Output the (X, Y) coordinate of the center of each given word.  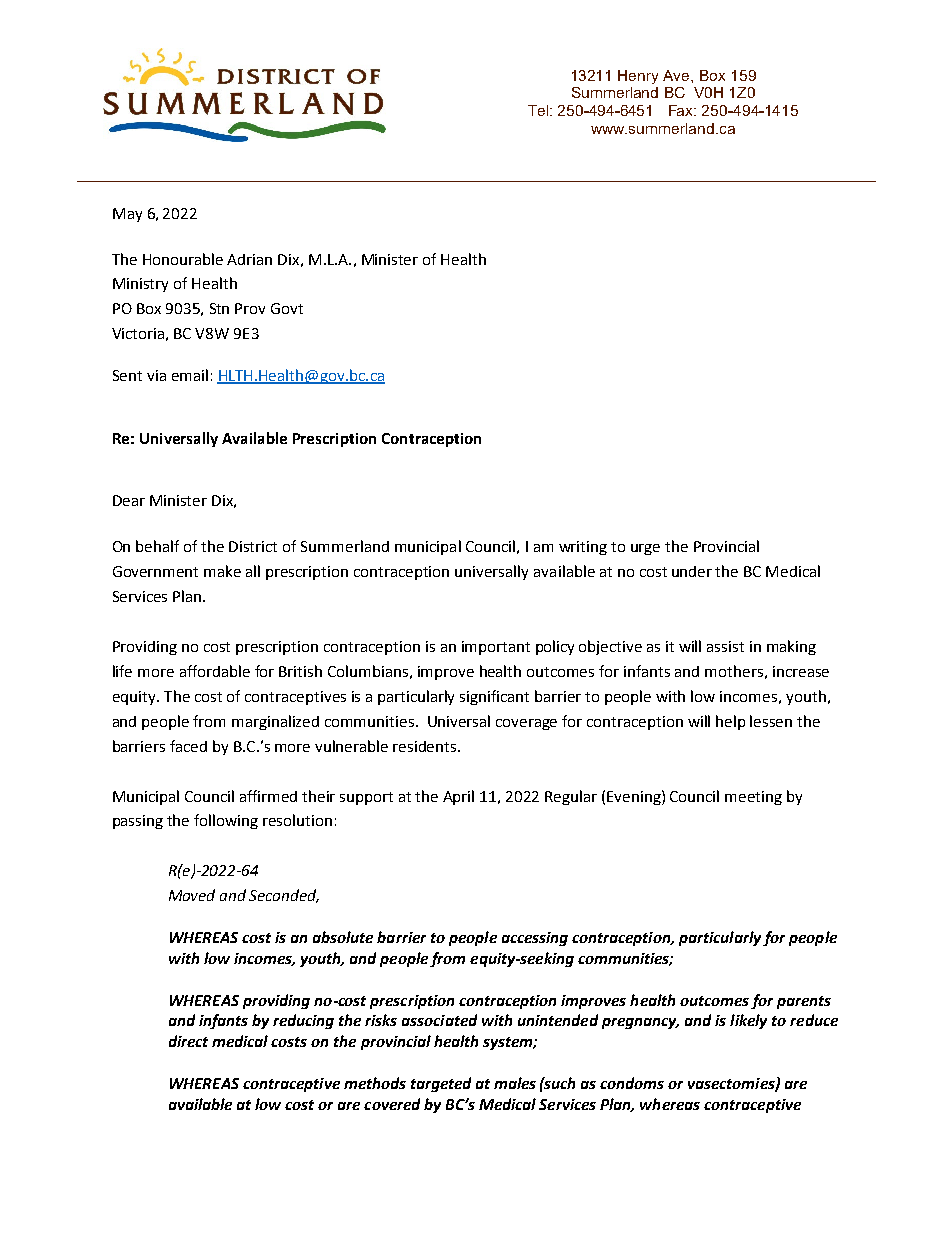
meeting (753, 798)
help (730, 722)
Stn (219, 308)
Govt (287, 308)
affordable (215, 671)
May (127, 215)
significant (494, 697)
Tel (539, 110)
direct (188, 1041)
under (692, 571)
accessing (535, 939)
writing (583, 548)
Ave (677, 75)
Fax (682, 110)
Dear (129, 500)
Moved (192, 895)
